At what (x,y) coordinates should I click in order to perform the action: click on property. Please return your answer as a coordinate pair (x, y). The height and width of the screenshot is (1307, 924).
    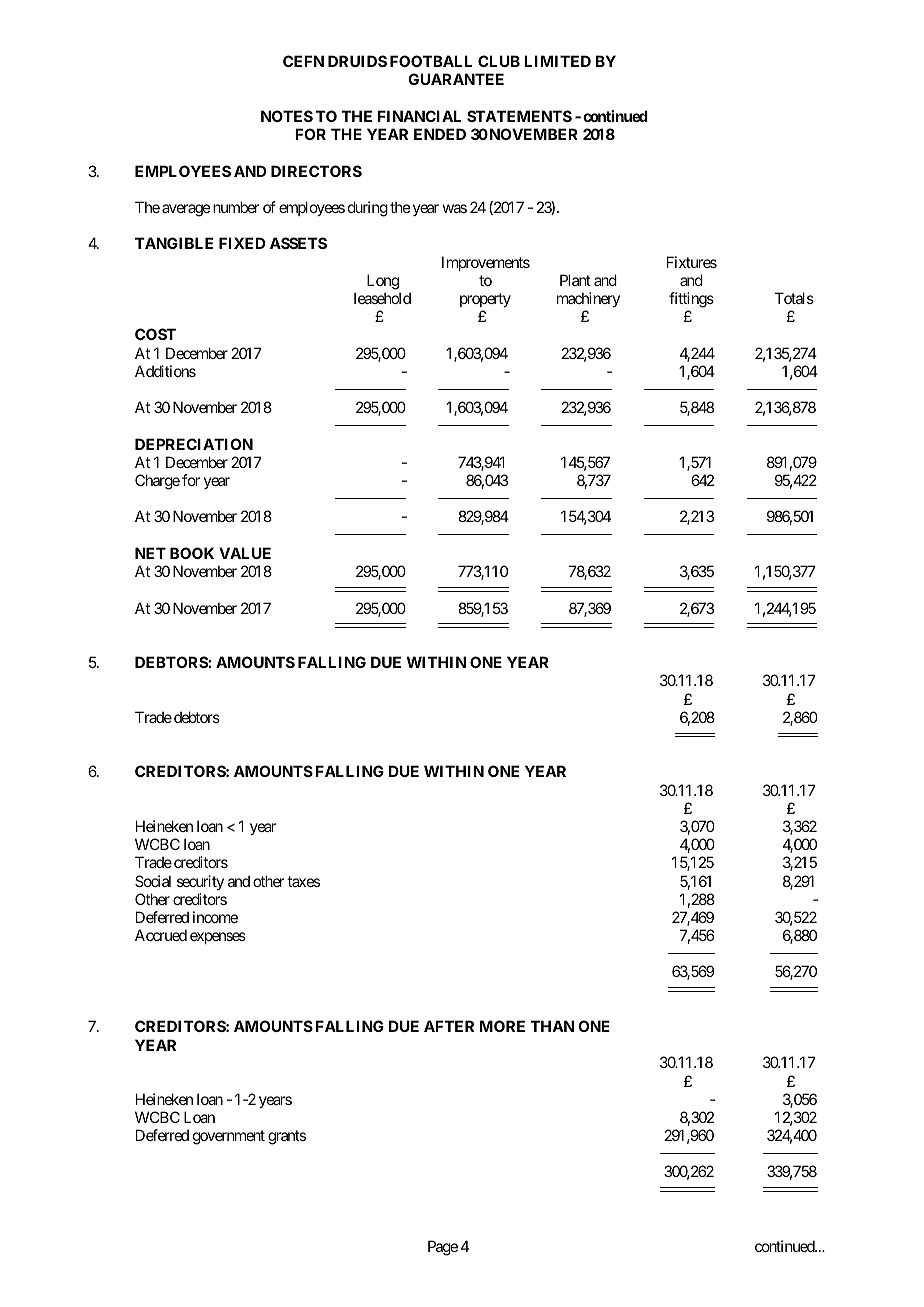
    Looking at the image, I should click on (485, 300).
